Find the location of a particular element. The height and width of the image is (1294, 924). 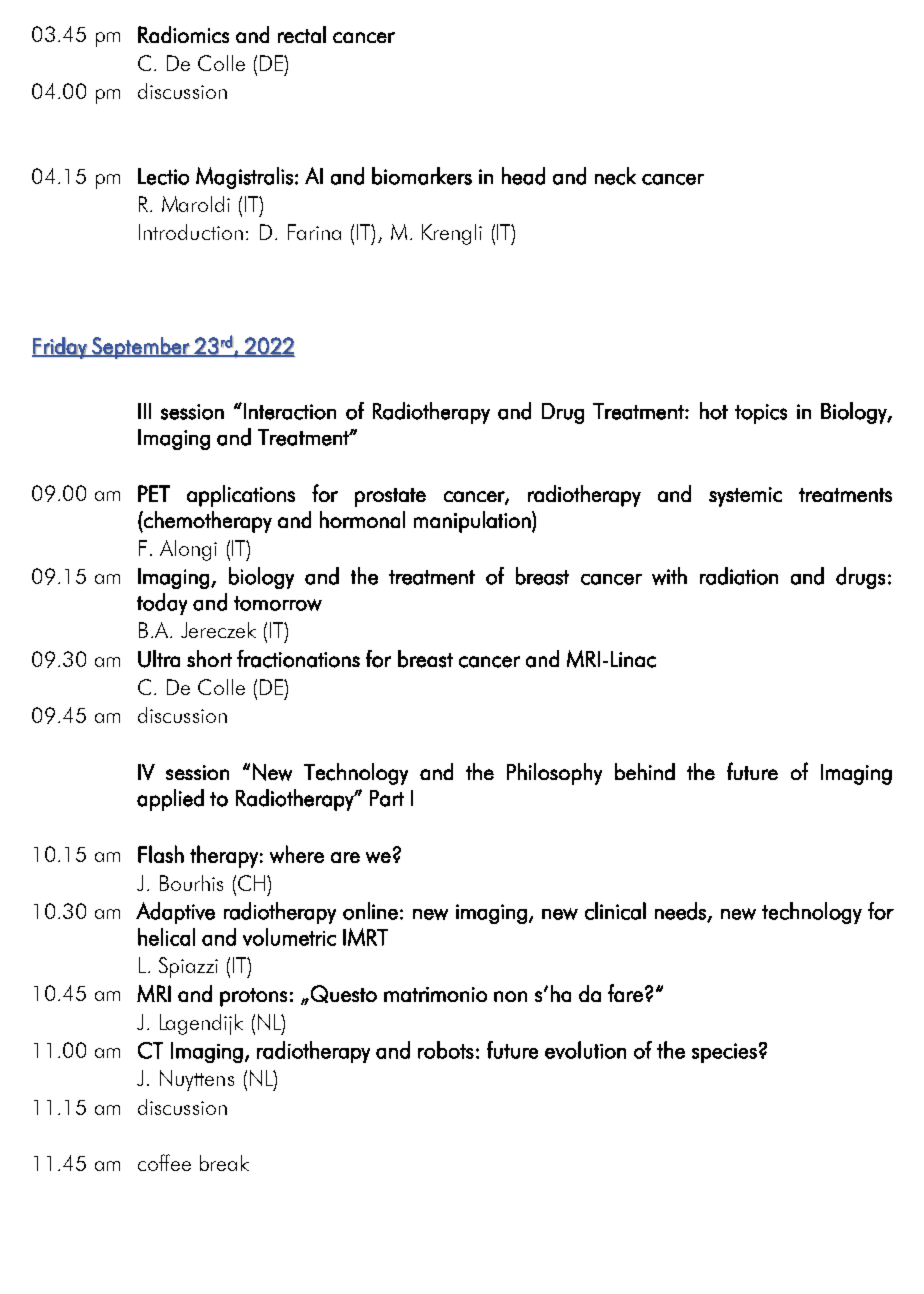

biomarkers is located at coordinates (422, 176).
